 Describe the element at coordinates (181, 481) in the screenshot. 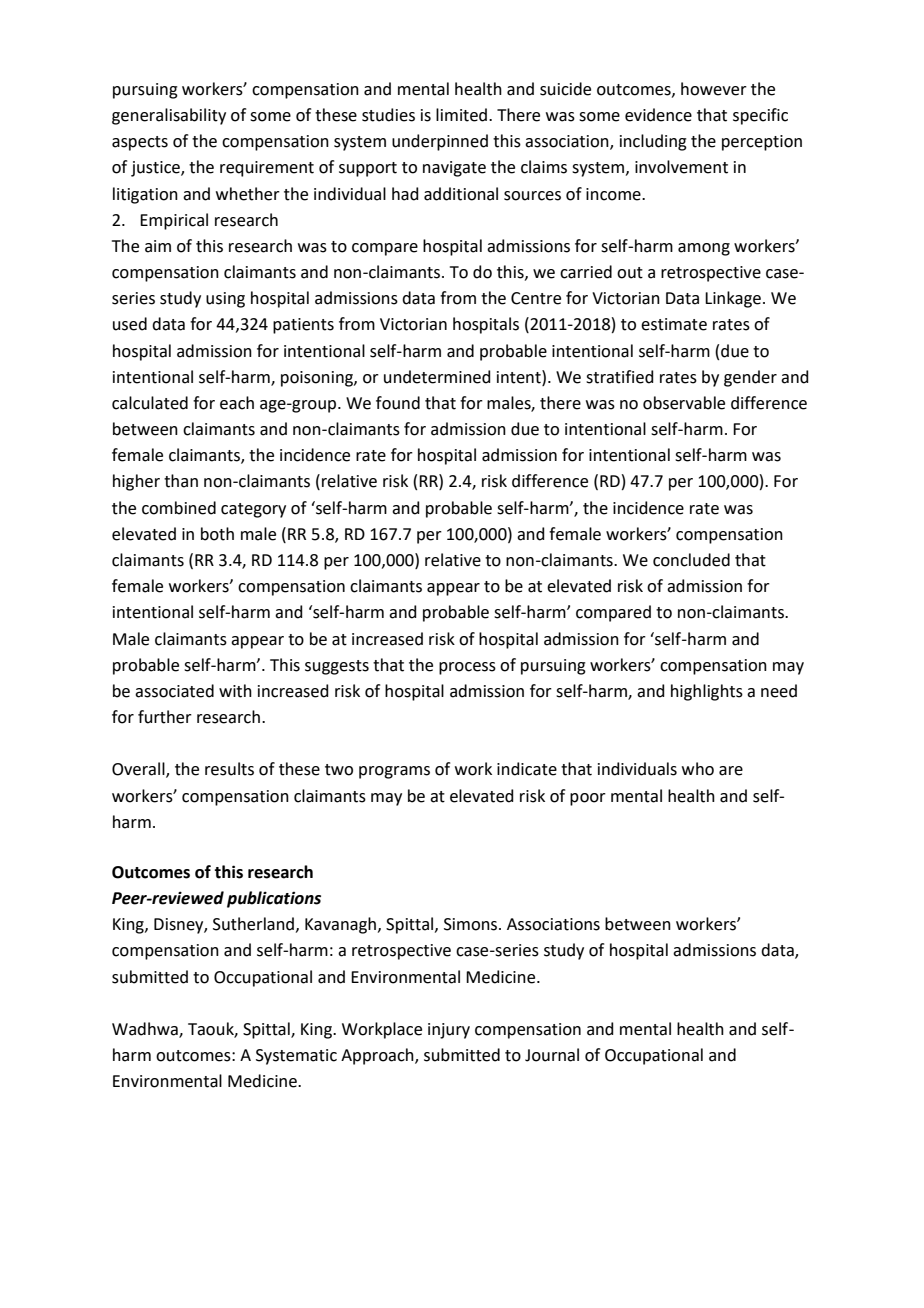

I see `than` at that location.
